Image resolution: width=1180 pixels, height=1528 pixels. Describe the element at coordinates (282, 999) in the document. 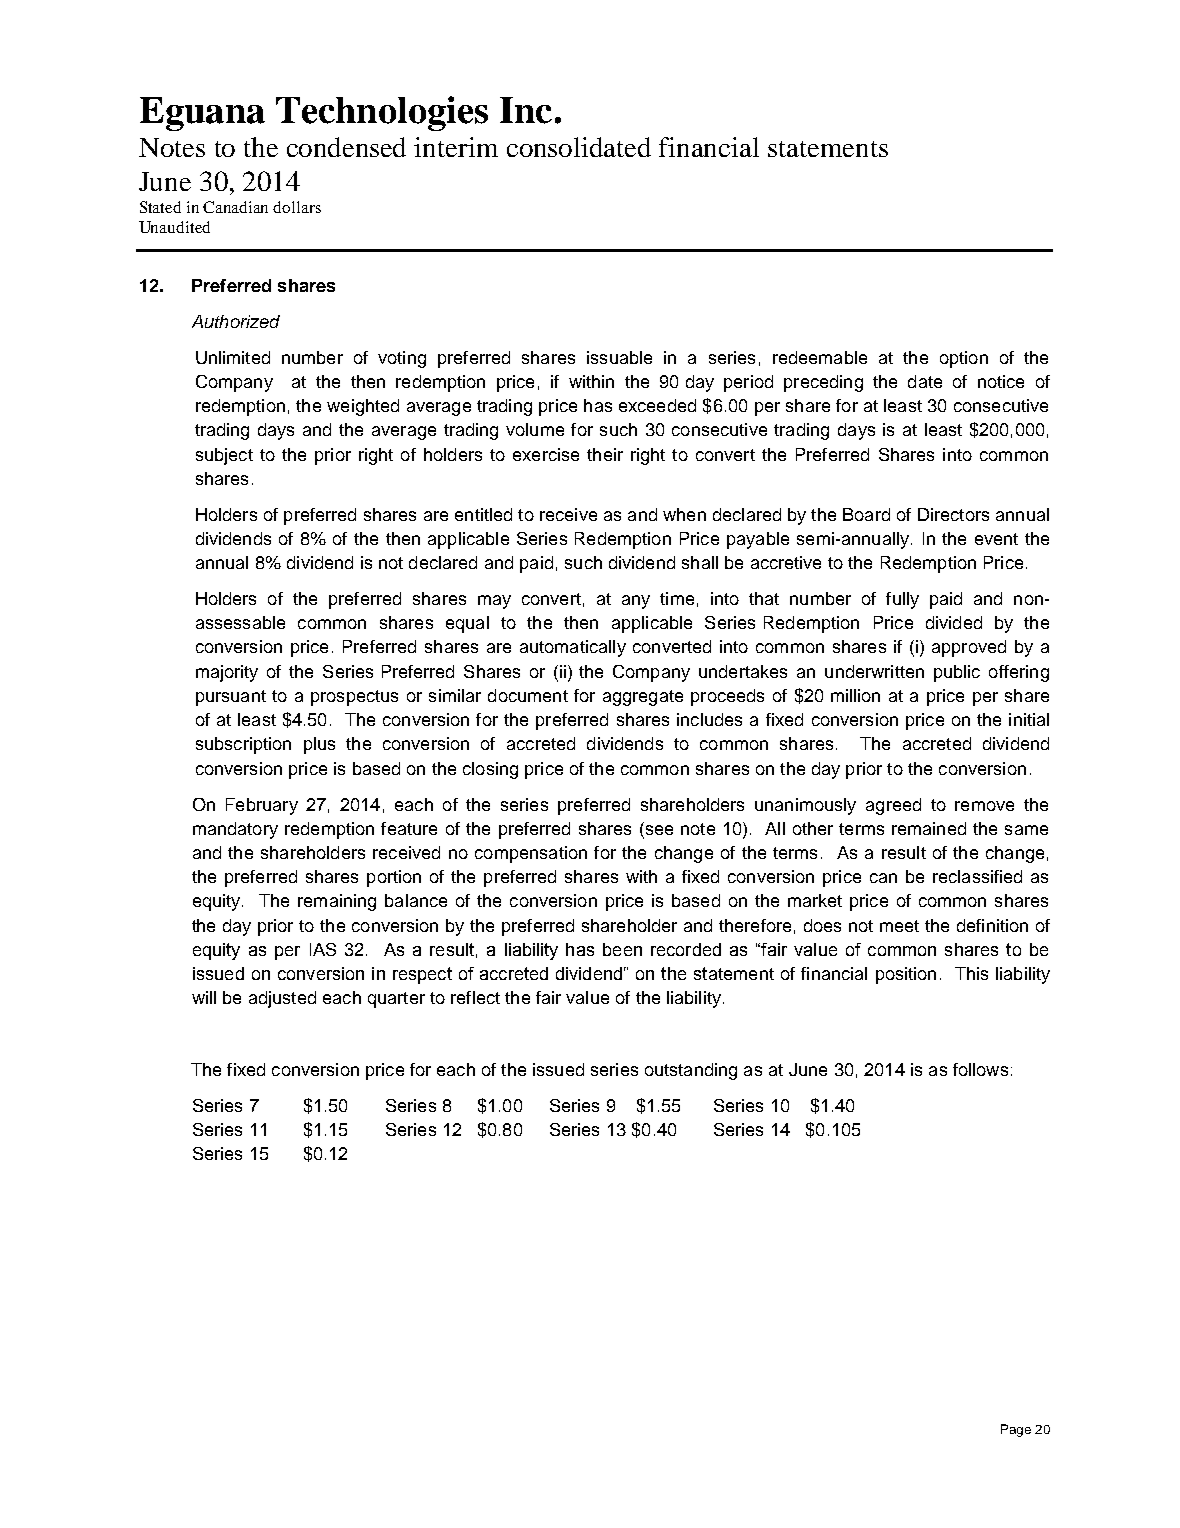

I see `adjusted` at that location.
